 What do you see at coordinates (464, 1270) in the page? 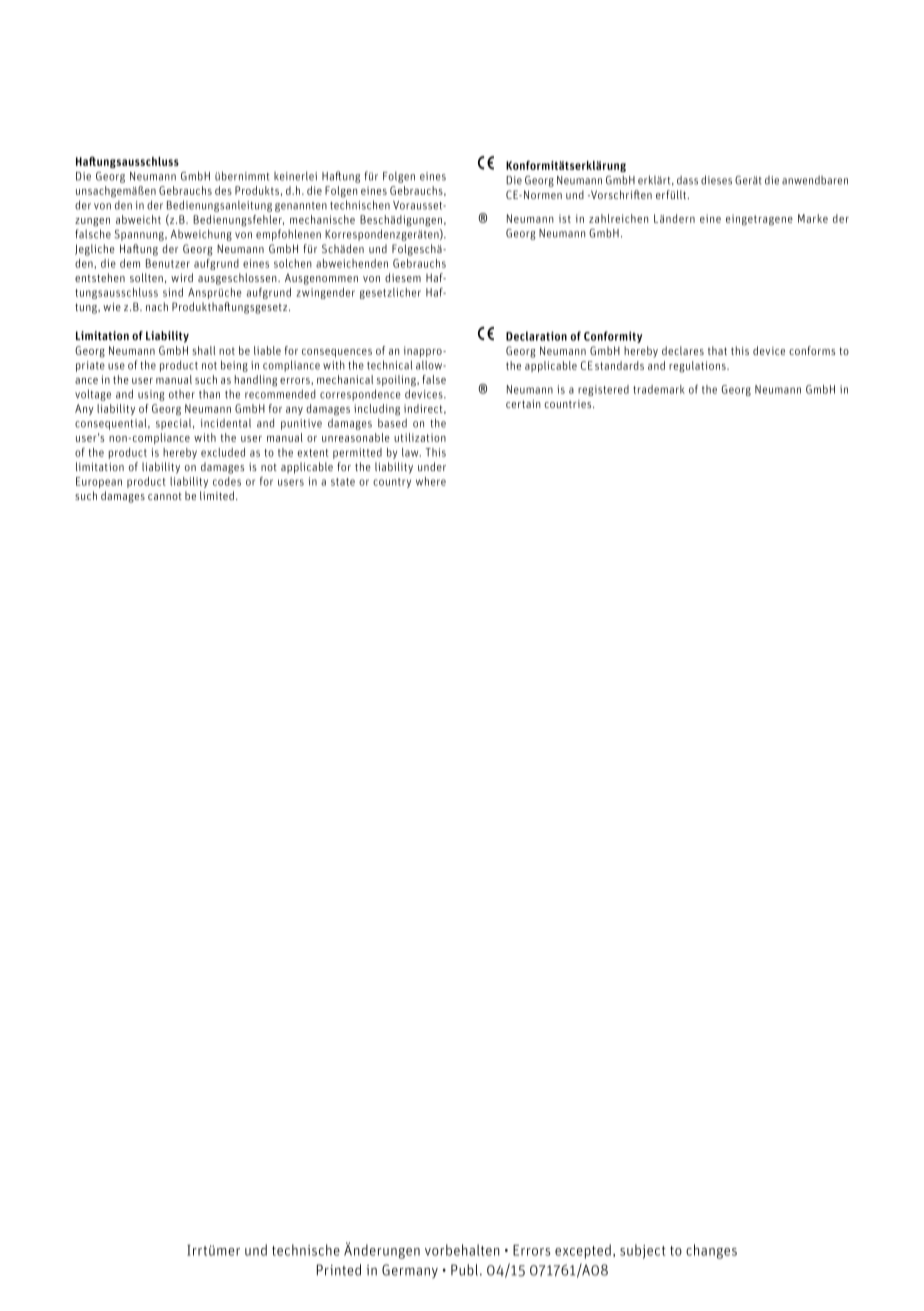
I see `Publ` at bounding box center [464, 1270].
